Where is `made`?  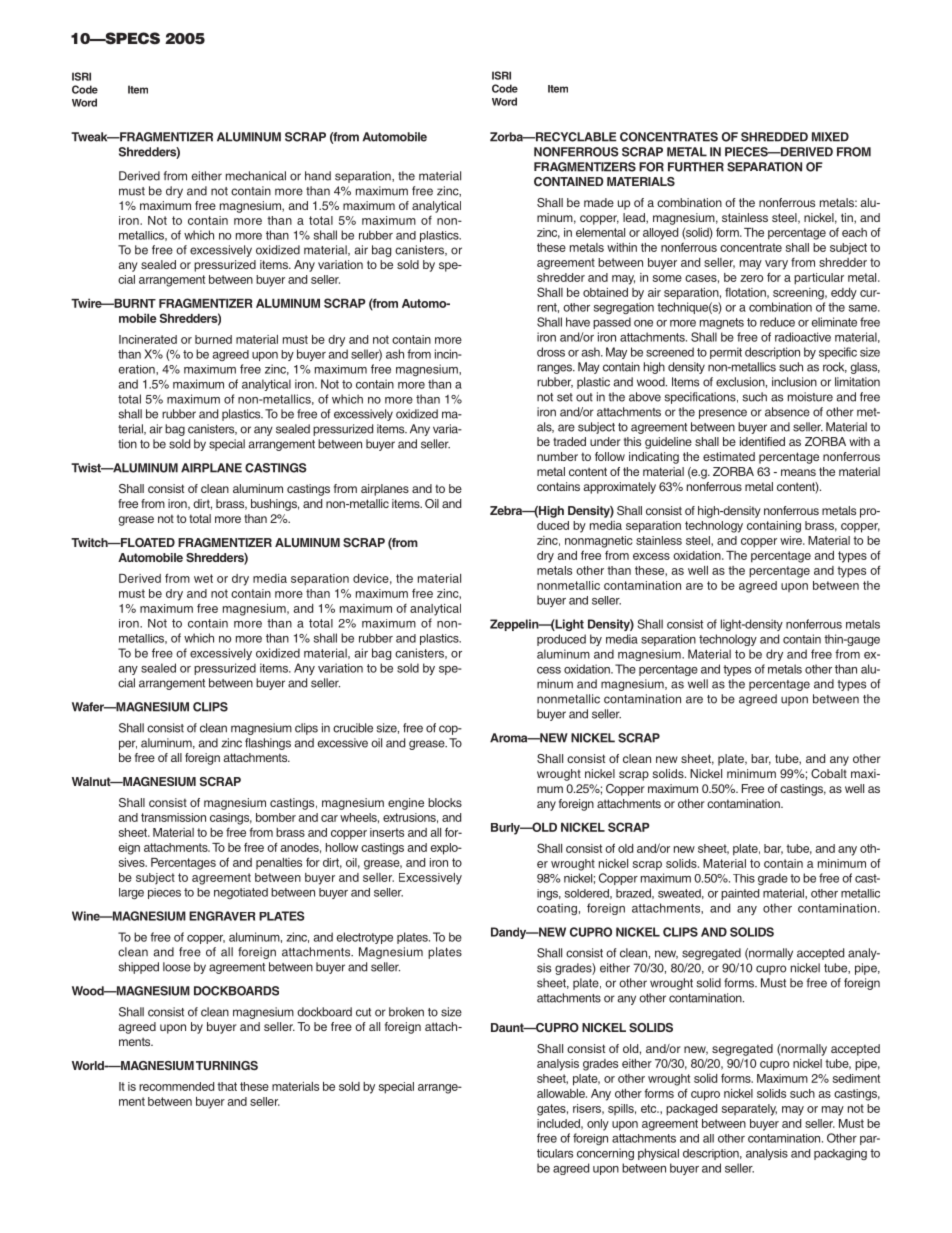 made is located at coordinates (599, 202).
